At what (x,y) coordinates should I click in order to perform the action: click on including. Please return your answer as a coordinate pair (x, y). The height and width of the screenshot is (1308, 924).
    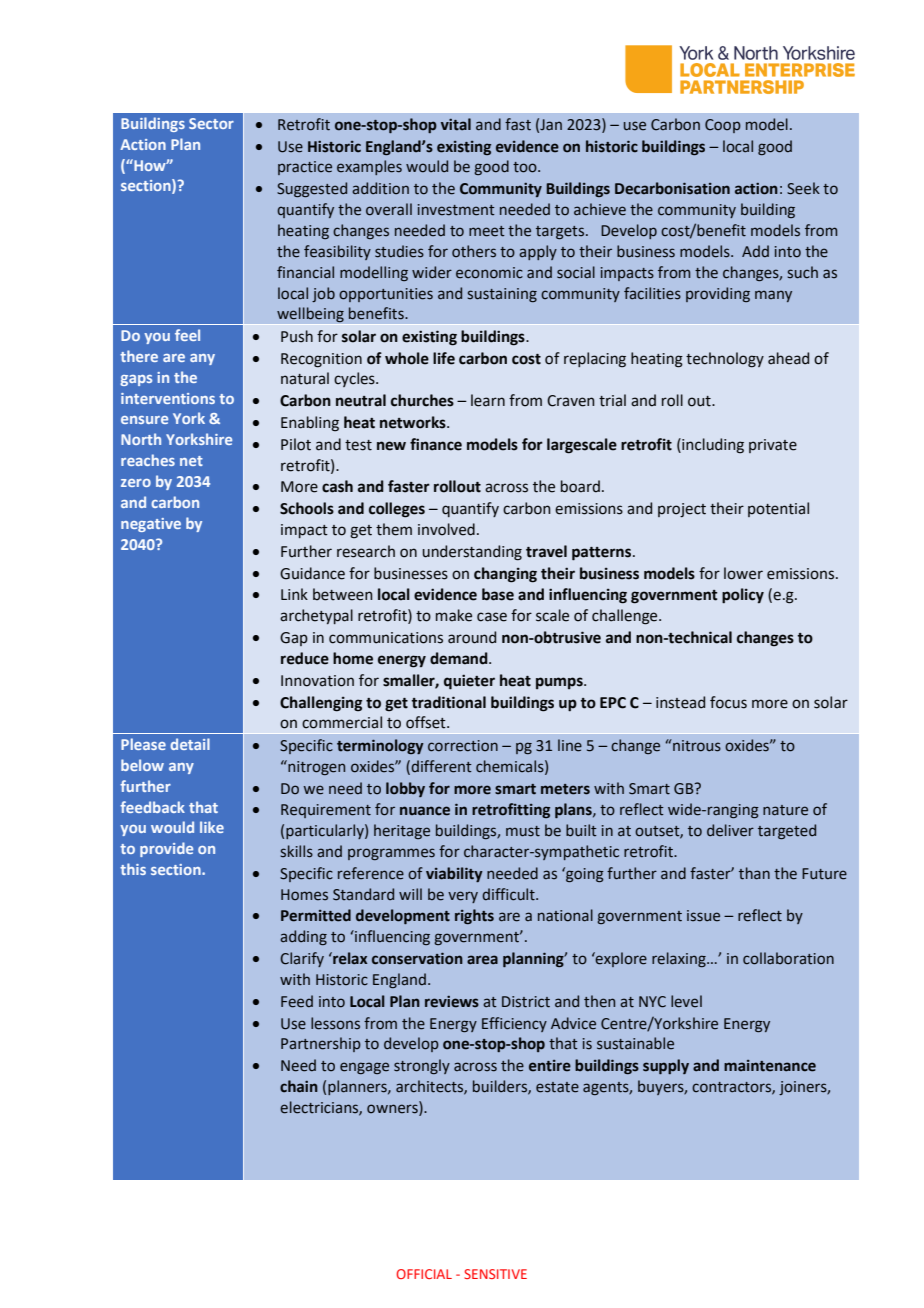
    Looking at the image, I should click on (712, 446).
